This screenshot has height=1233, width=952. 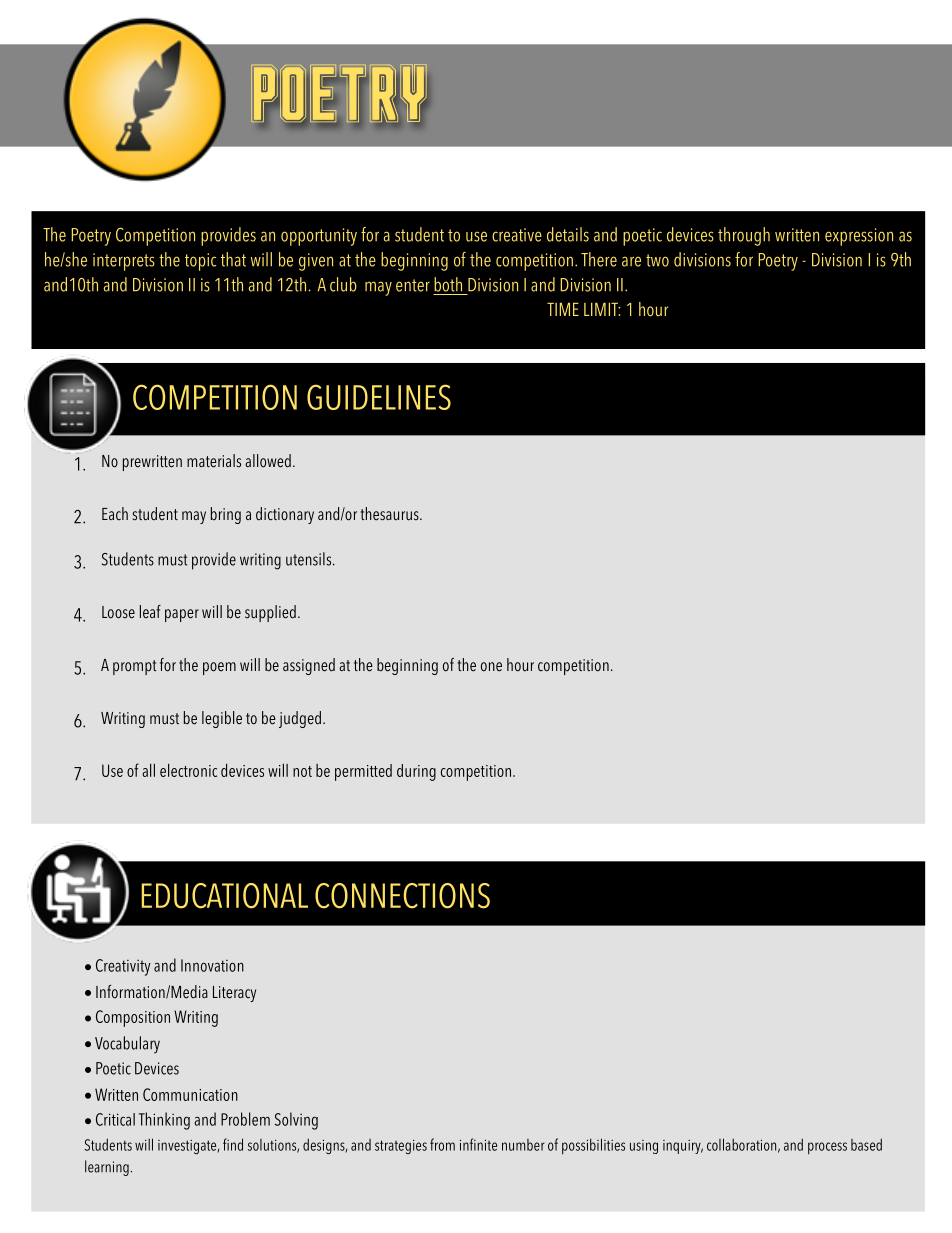 What do you see at coordinates (402, 896) in the screenshot?
I see `CONNECTIONS` at bounding box center [402, 896].
